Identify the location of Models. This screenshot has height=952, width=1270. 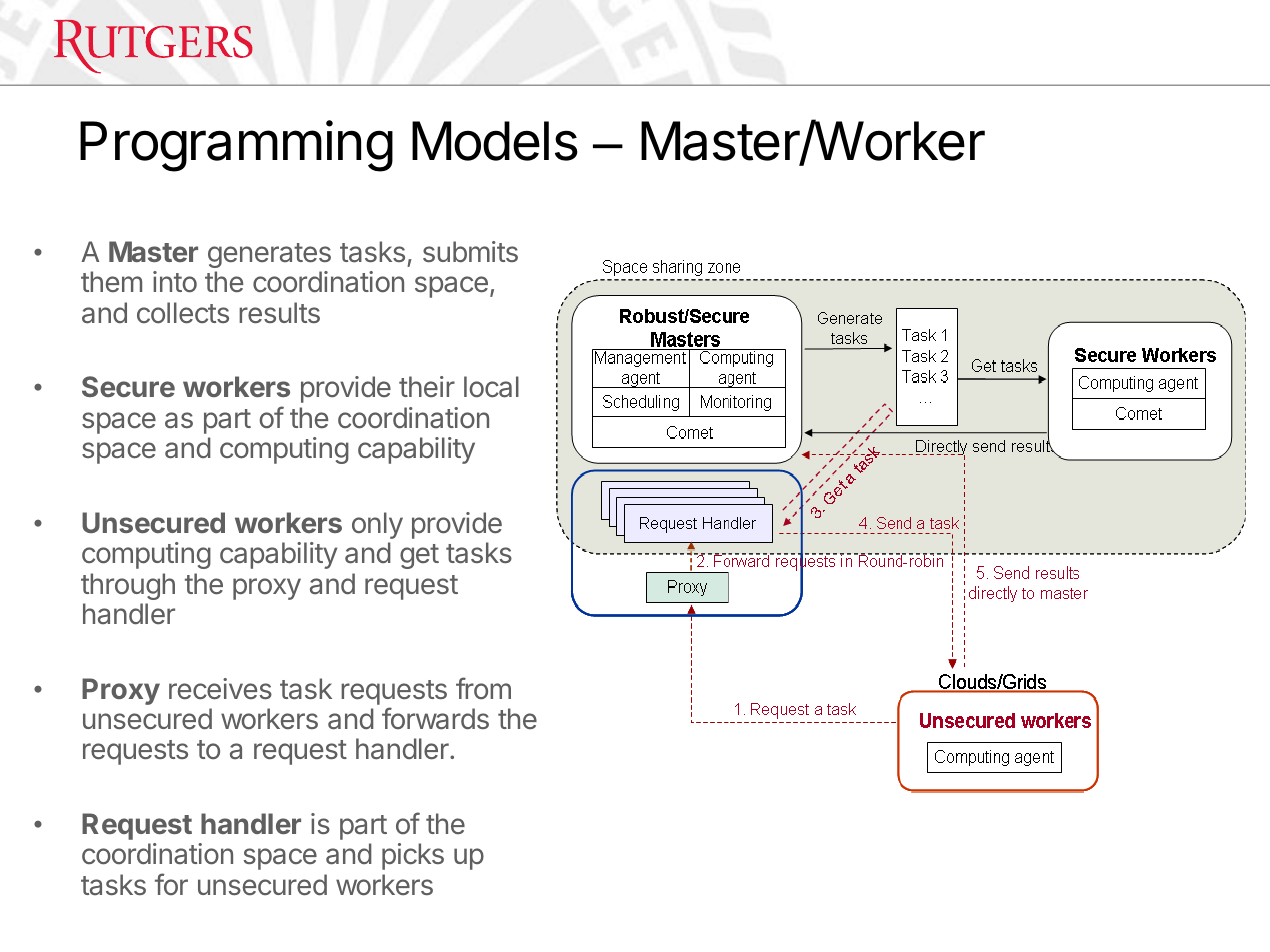
(495, 141).
